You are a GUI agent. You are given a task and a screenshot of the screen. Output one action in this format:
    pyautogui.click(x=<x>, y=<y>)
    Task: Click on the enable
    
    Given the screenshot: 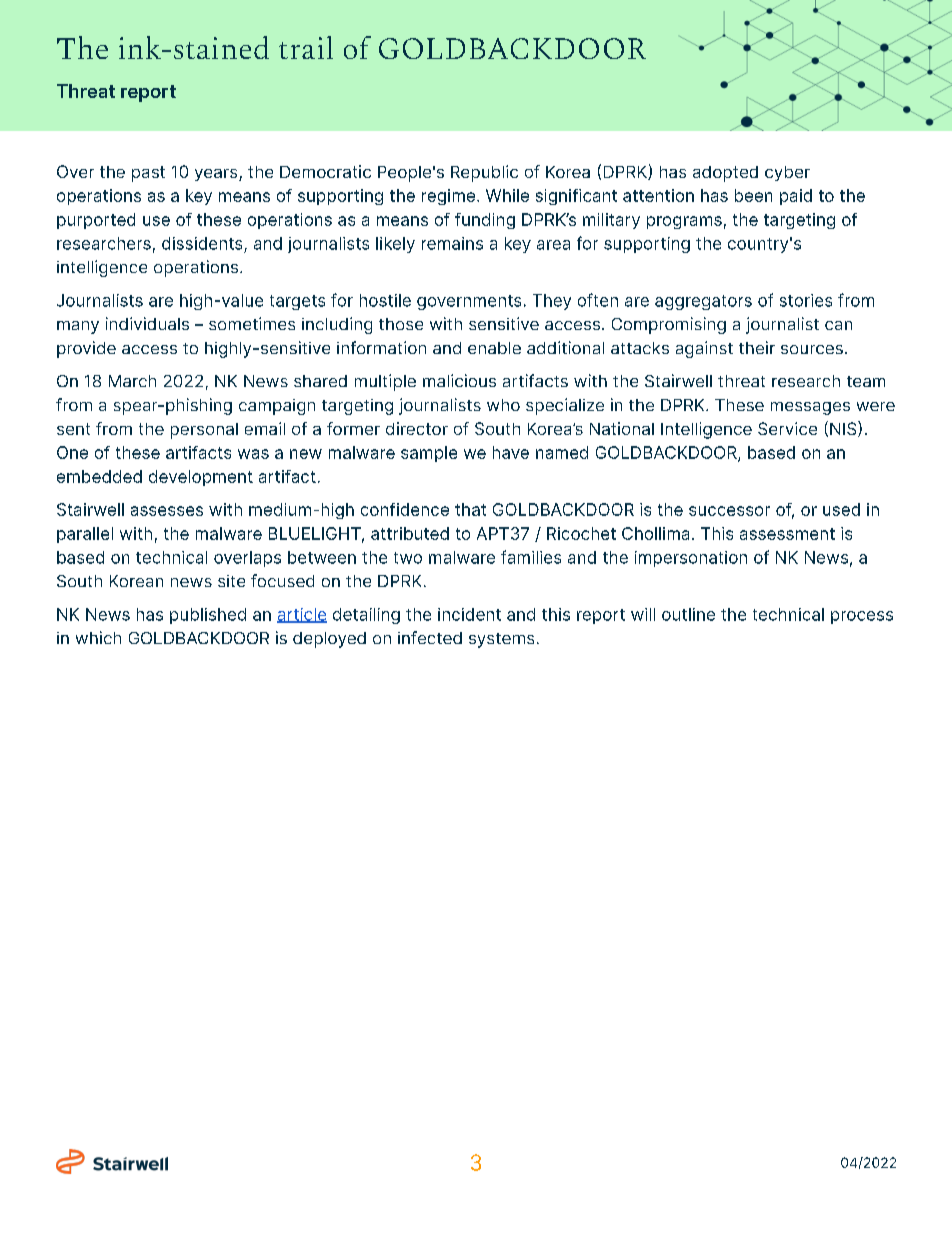 What is the action you would take?
    pyautogui.click(x=494, y=348)
